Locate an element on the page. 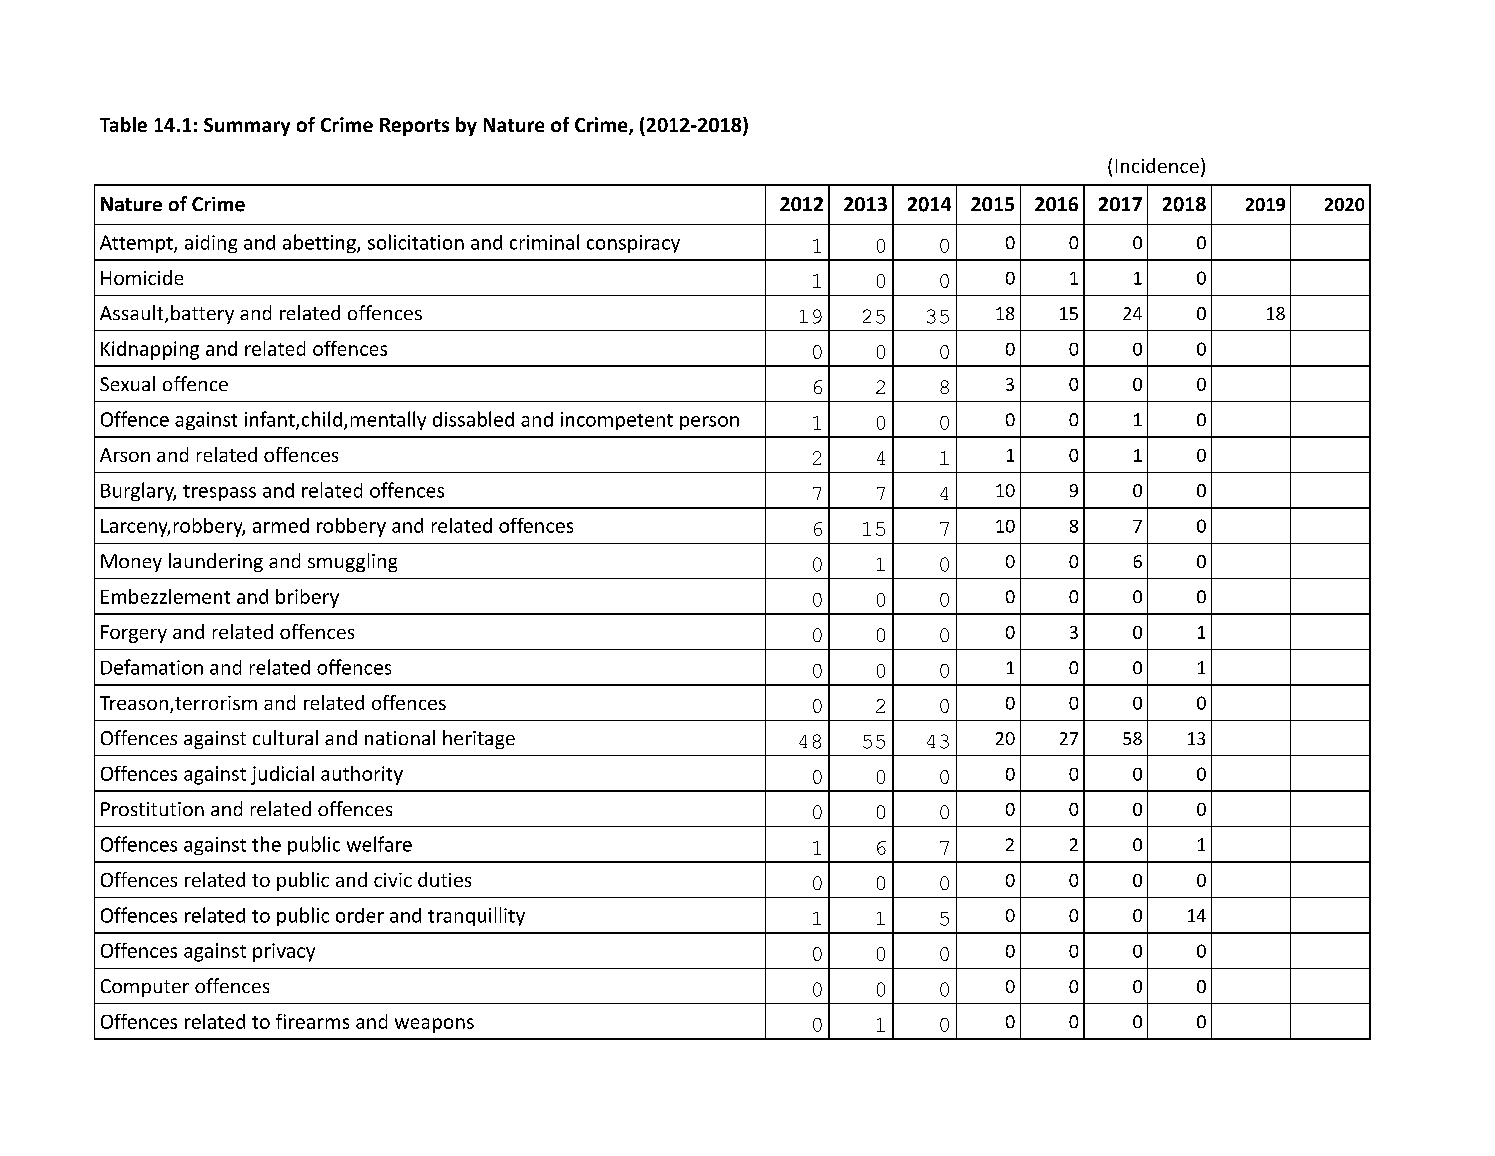 Image resolution: width=1495 pixels, height=1156 pixels. cultural is located at coordinates (285, 737).
